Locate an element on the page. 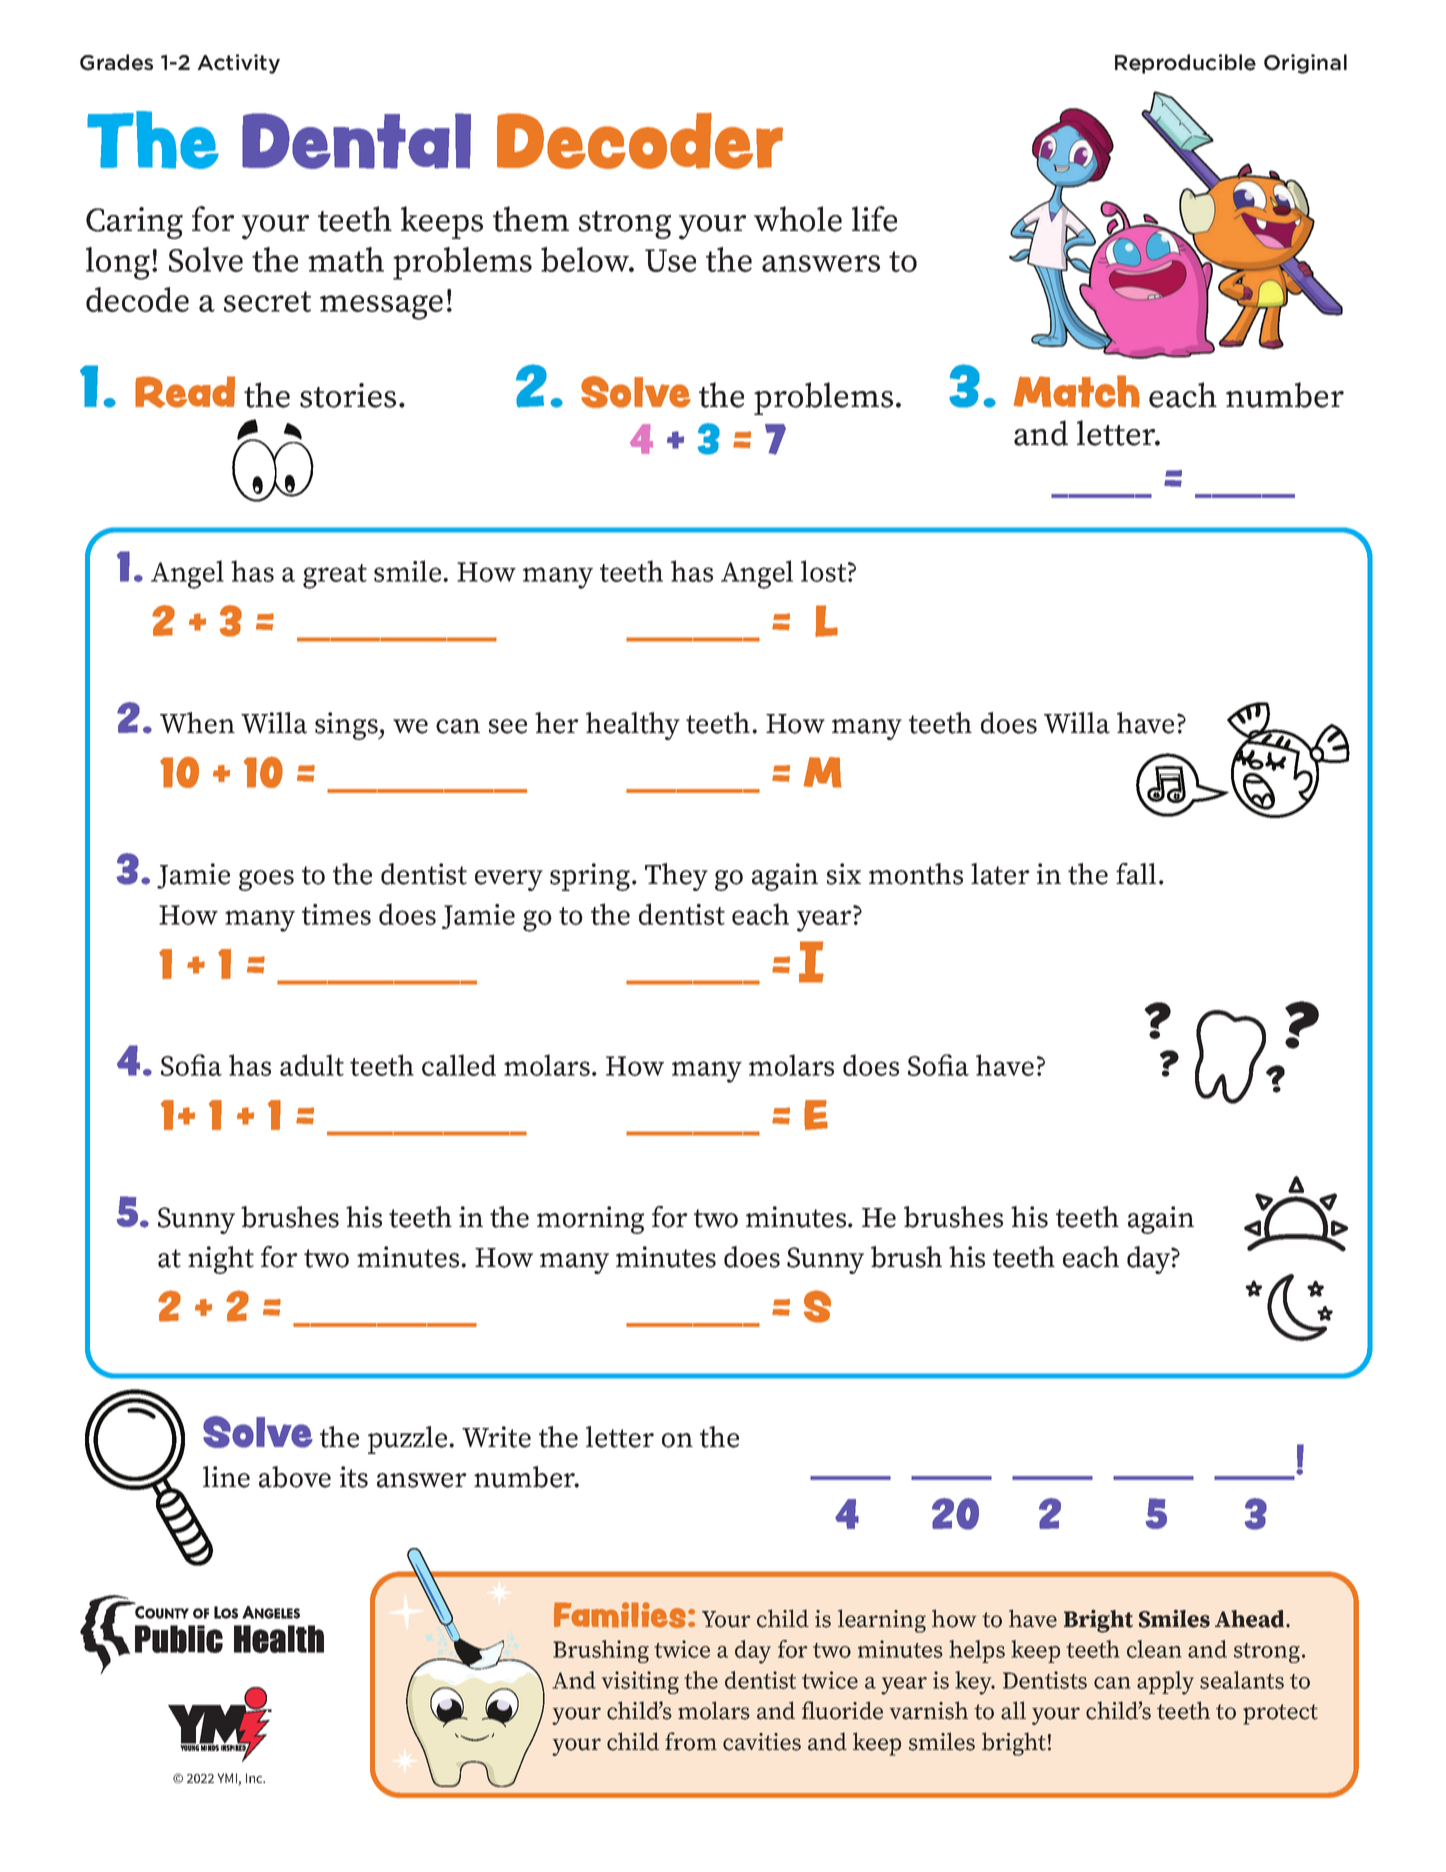 The width and height of the page is (1446, 1872). Ahead is located at coordinates (1251, 1619).
